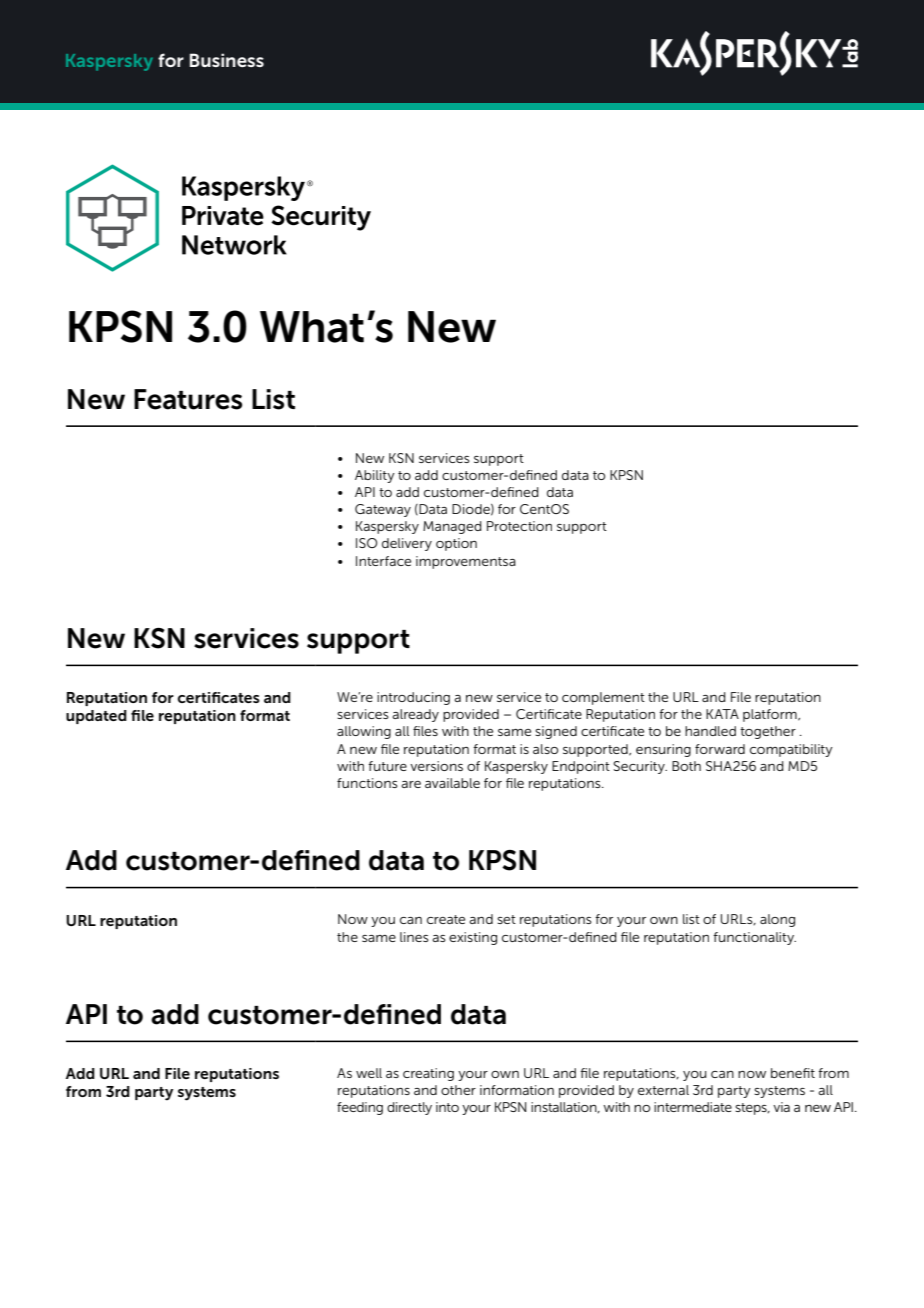 Image resolution: width=924 pixels, height=1308 pixels. Describe the element at coordinates (227, 60) in the image. I see `Business` at that location.
